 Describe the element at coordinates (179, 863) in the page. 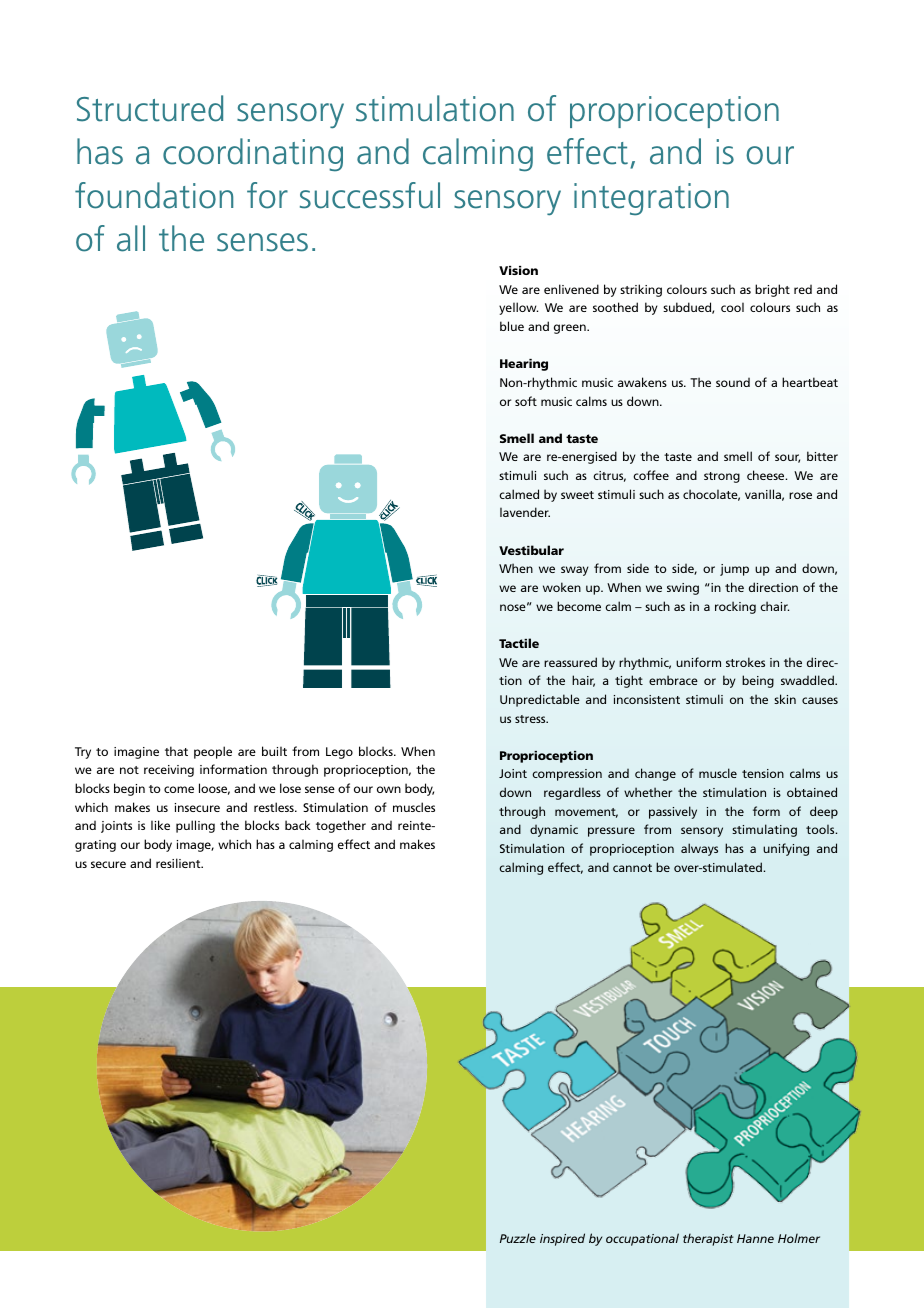

I see `resilient` at that location.
